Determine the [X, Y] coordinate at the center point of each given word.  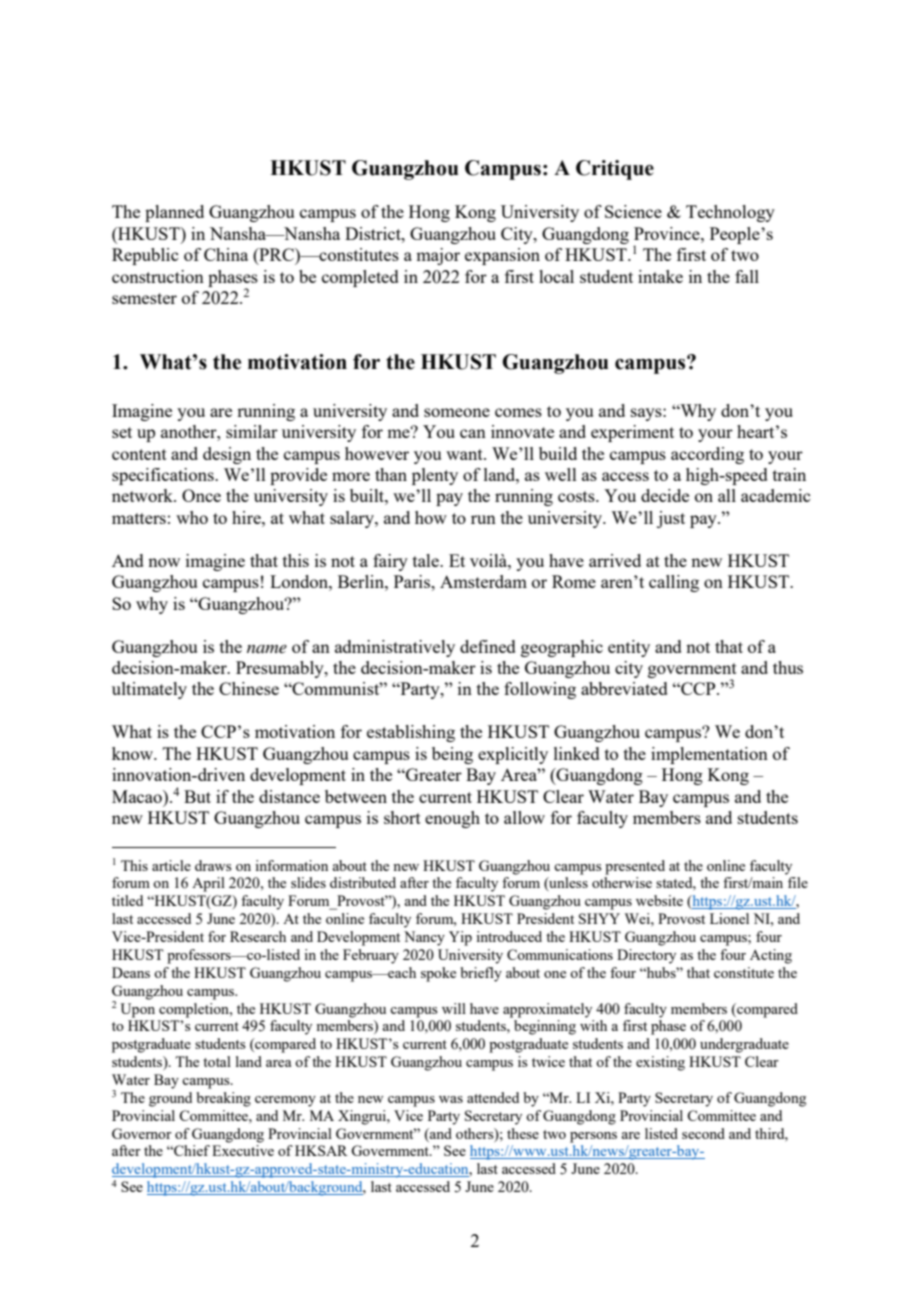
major [438, 256]
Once [201, 495]
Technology [730, 213]
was [451, 1099]
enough [452, 819]
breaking [223, 1099]
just [671, 519]
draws [213, 865]
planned [174, 213]
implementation [709, 755]
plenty [435, 476]
